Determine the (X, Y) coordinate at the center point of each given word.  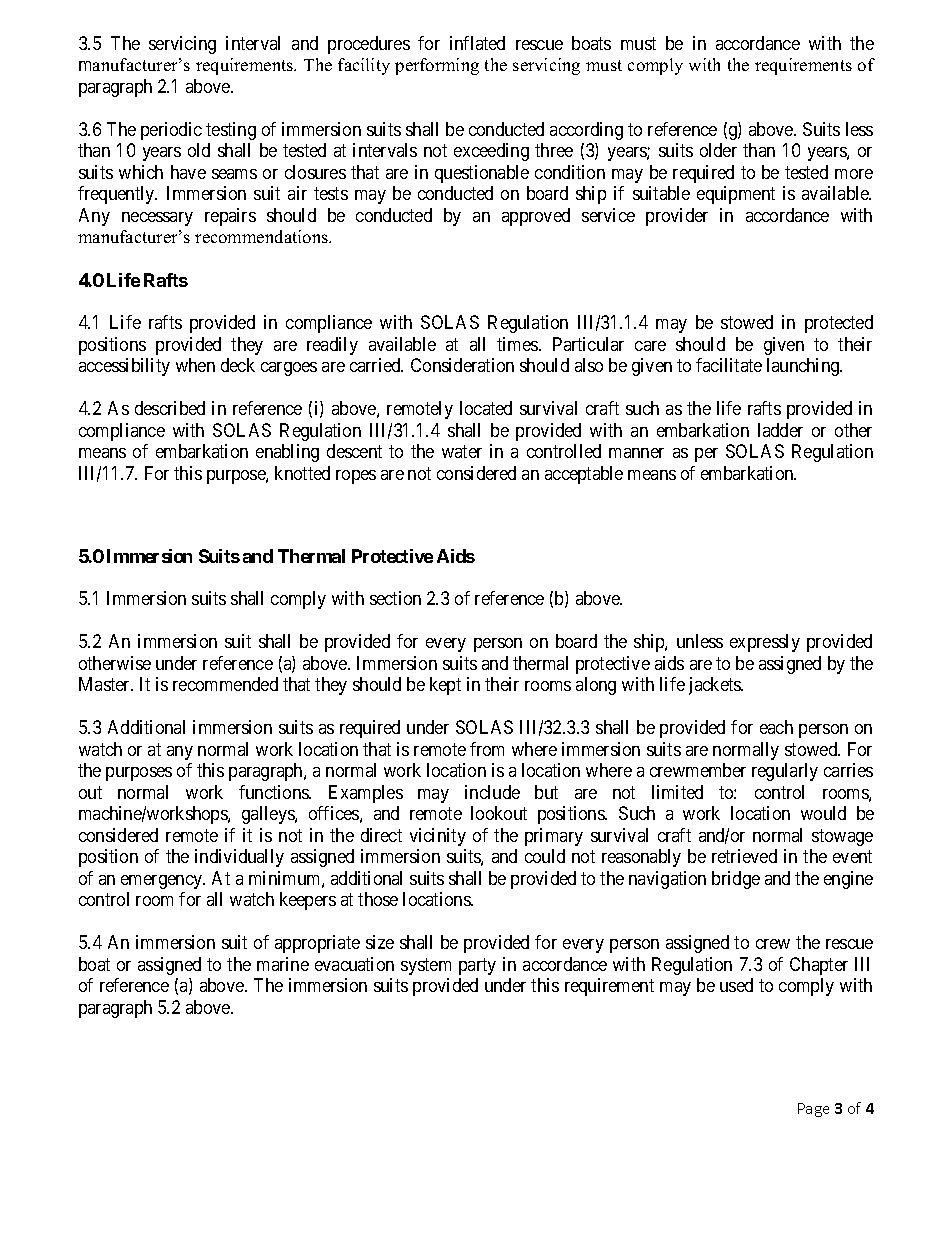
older (718, 150)
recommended (225, 684)
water (462, 451)
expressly (765, 643)
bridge (736, 880)
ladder (780, 430)
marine (283, 964)
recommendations (262, 236)
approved (536, 217)
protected (839, 324)
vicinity (438, 837)
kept (445, 686)
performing (437, 66)
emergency (163, 882)
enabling (287, 453)
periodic (171, 131)
